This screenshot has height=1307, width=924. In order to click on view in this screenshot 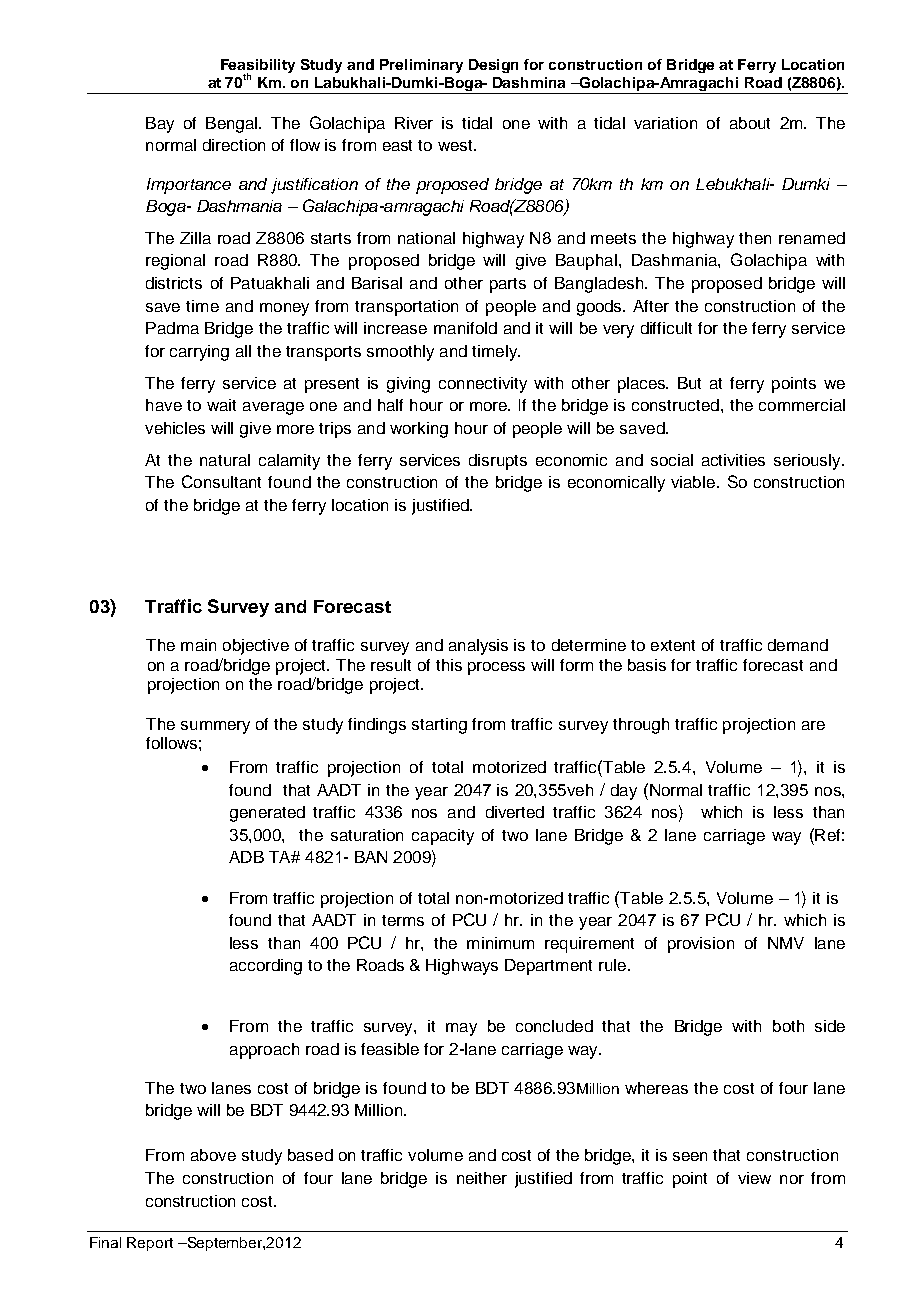, I will do `click(754, 1178)`.
